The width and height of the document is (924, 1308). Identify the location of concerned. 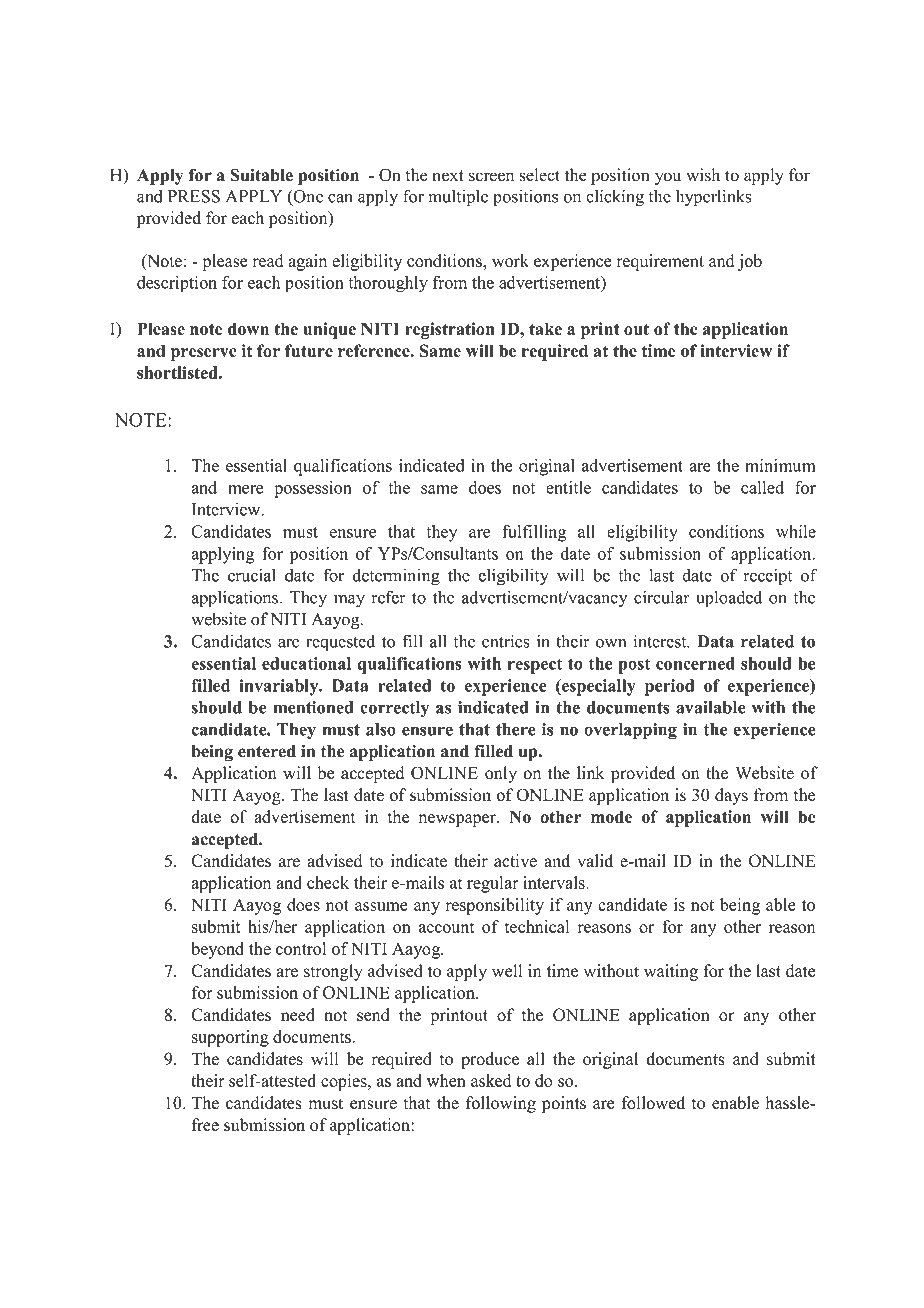
(695, 663).
